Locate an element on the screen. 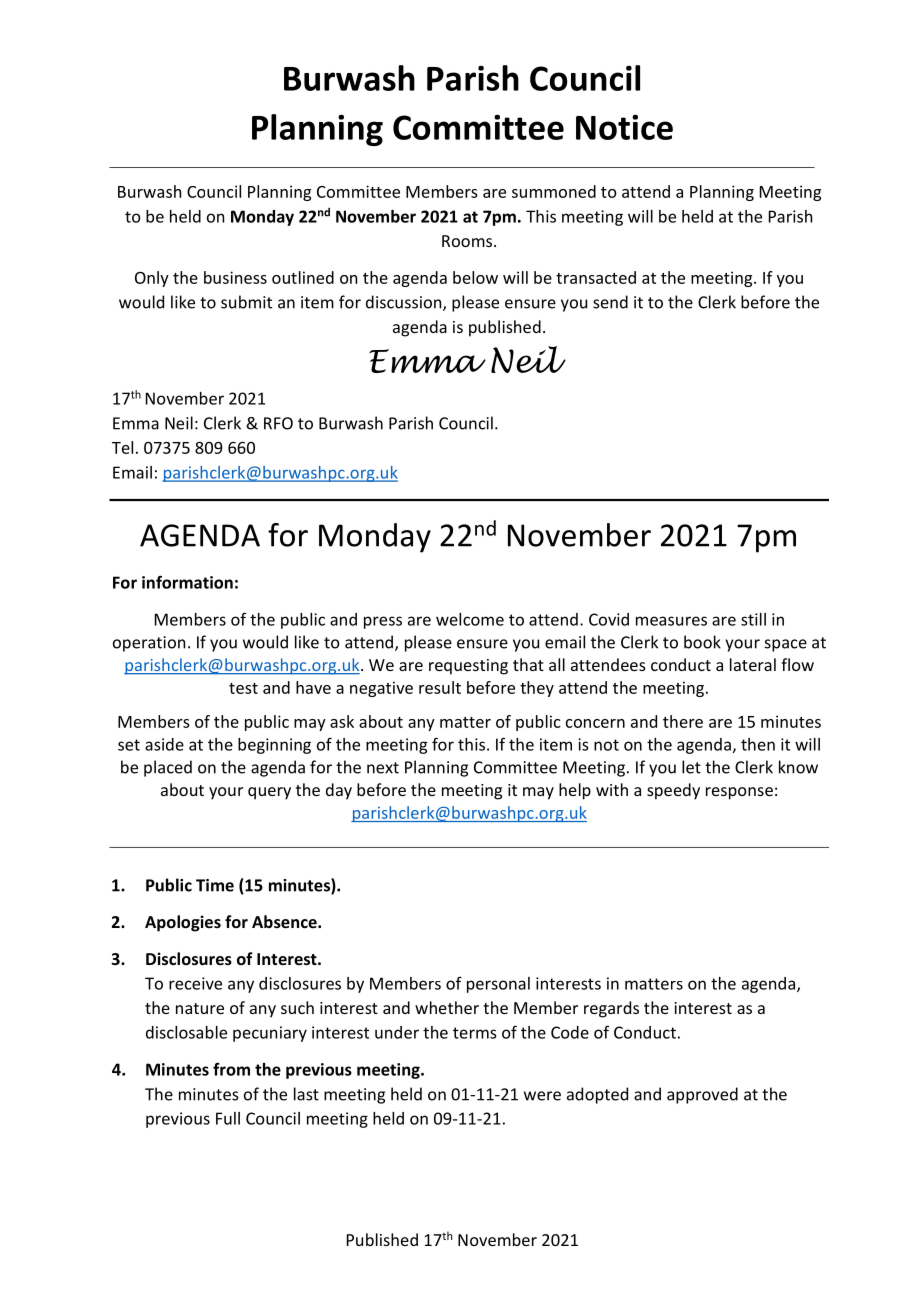 This screenshot has height=1308, width=924. welcome is located at coordinates (470, 619).
